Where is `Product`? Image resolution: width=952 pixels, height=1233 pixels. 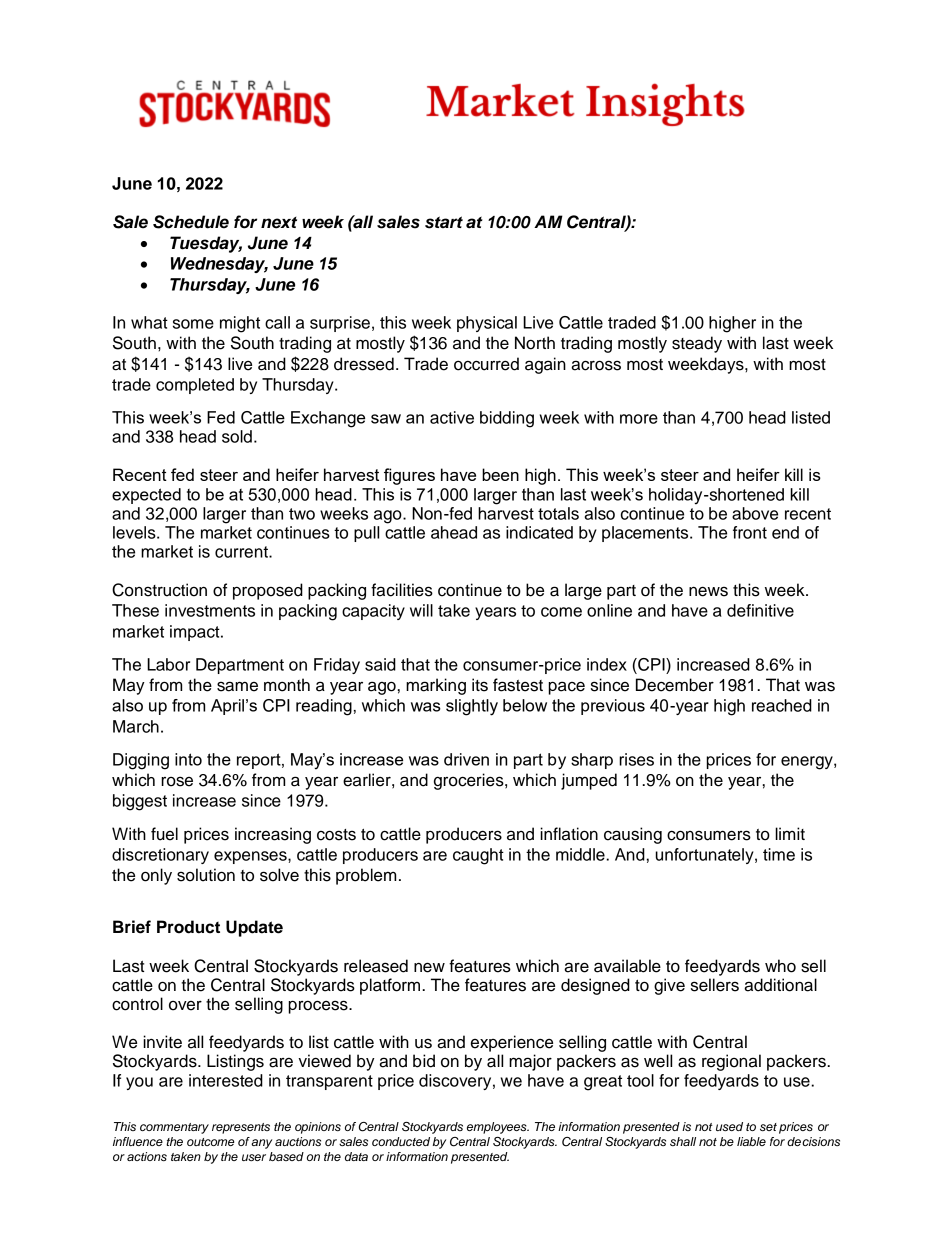 Product is located at coordinates (188, 927).
